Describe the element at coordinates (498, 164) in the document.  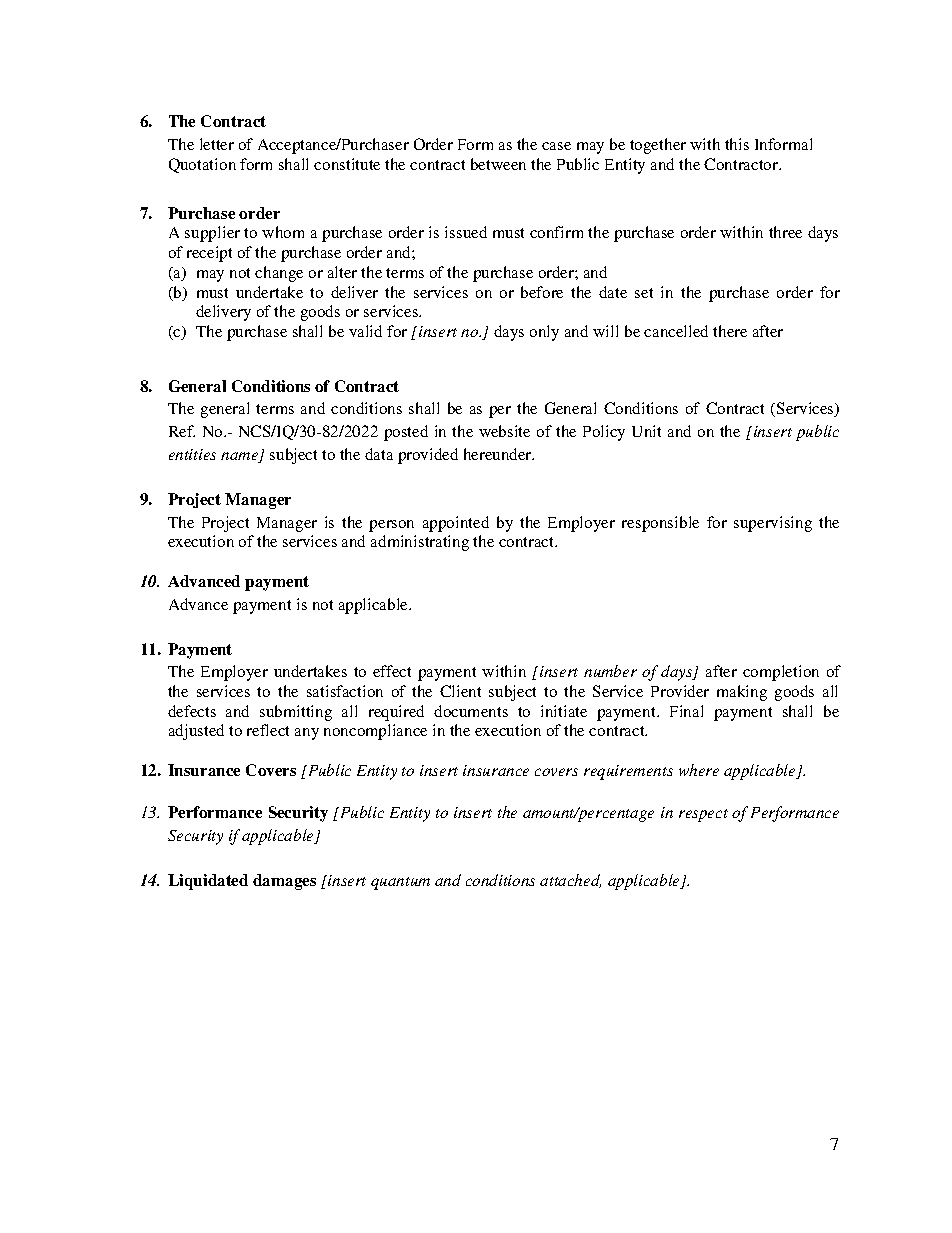
I see `between` at that location.
